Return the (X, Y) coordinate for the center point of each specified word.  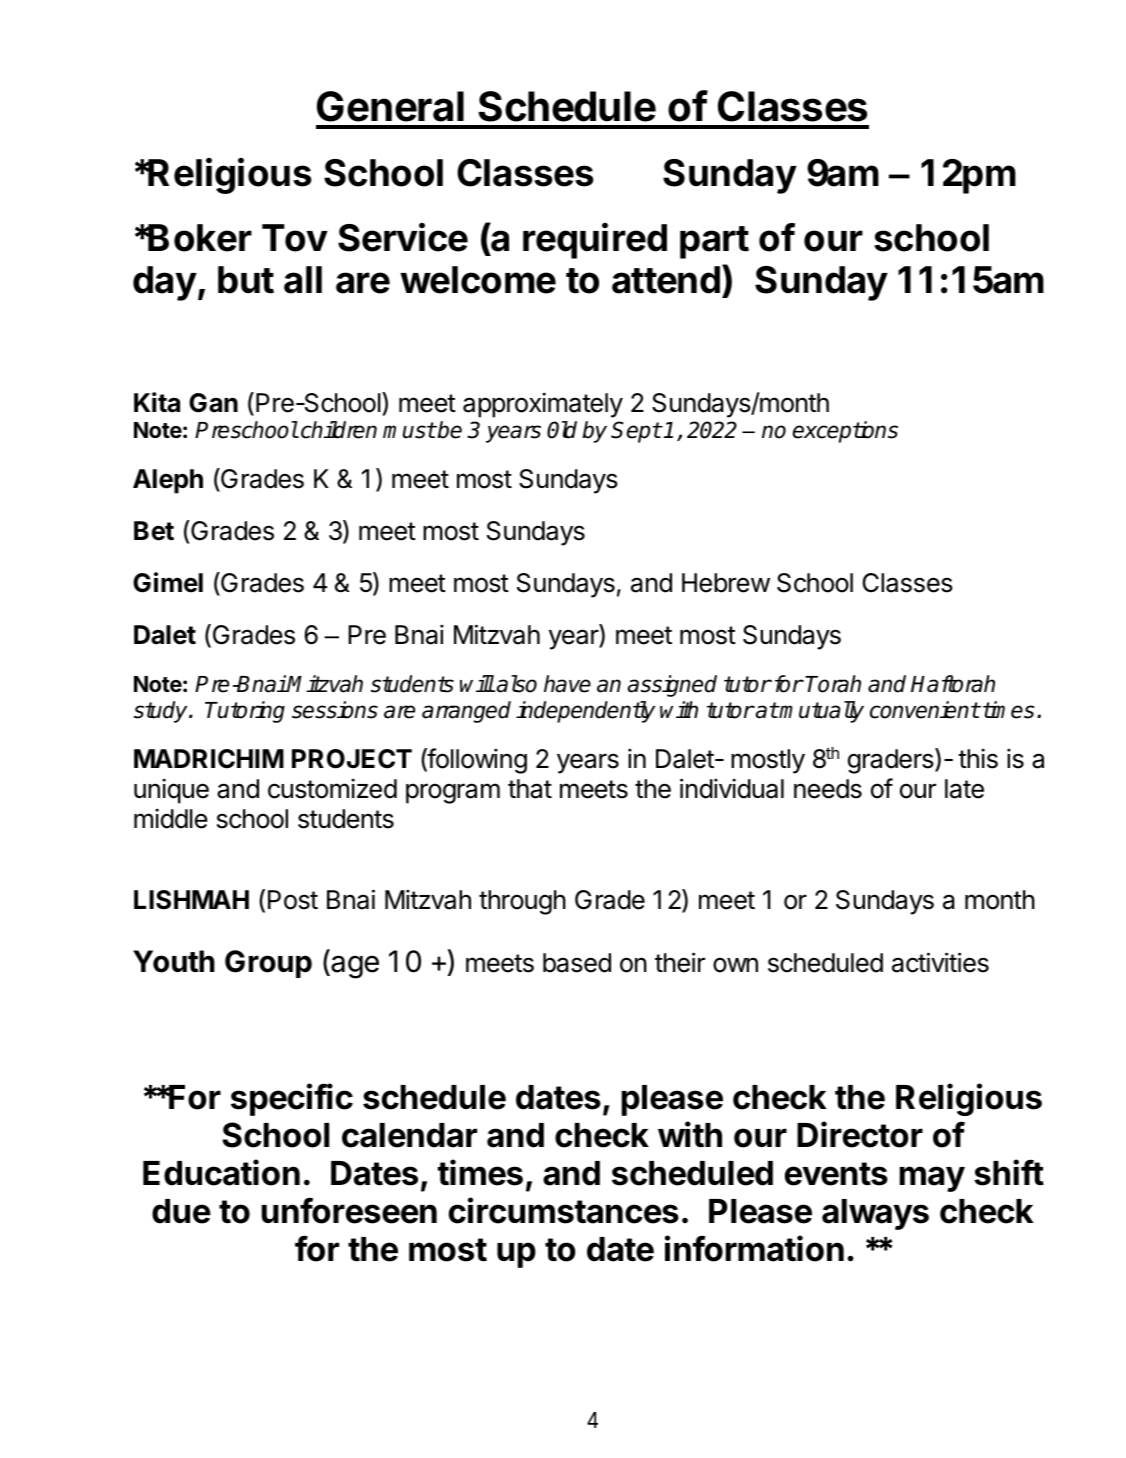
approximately (543, 405)
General (390, 106)
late (964, 789)
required (595, 241)
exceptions (845, 432)
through (522, 902)
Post (293, 900)
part (714, 242)
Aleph (168, 481)
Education (221, 1172)
